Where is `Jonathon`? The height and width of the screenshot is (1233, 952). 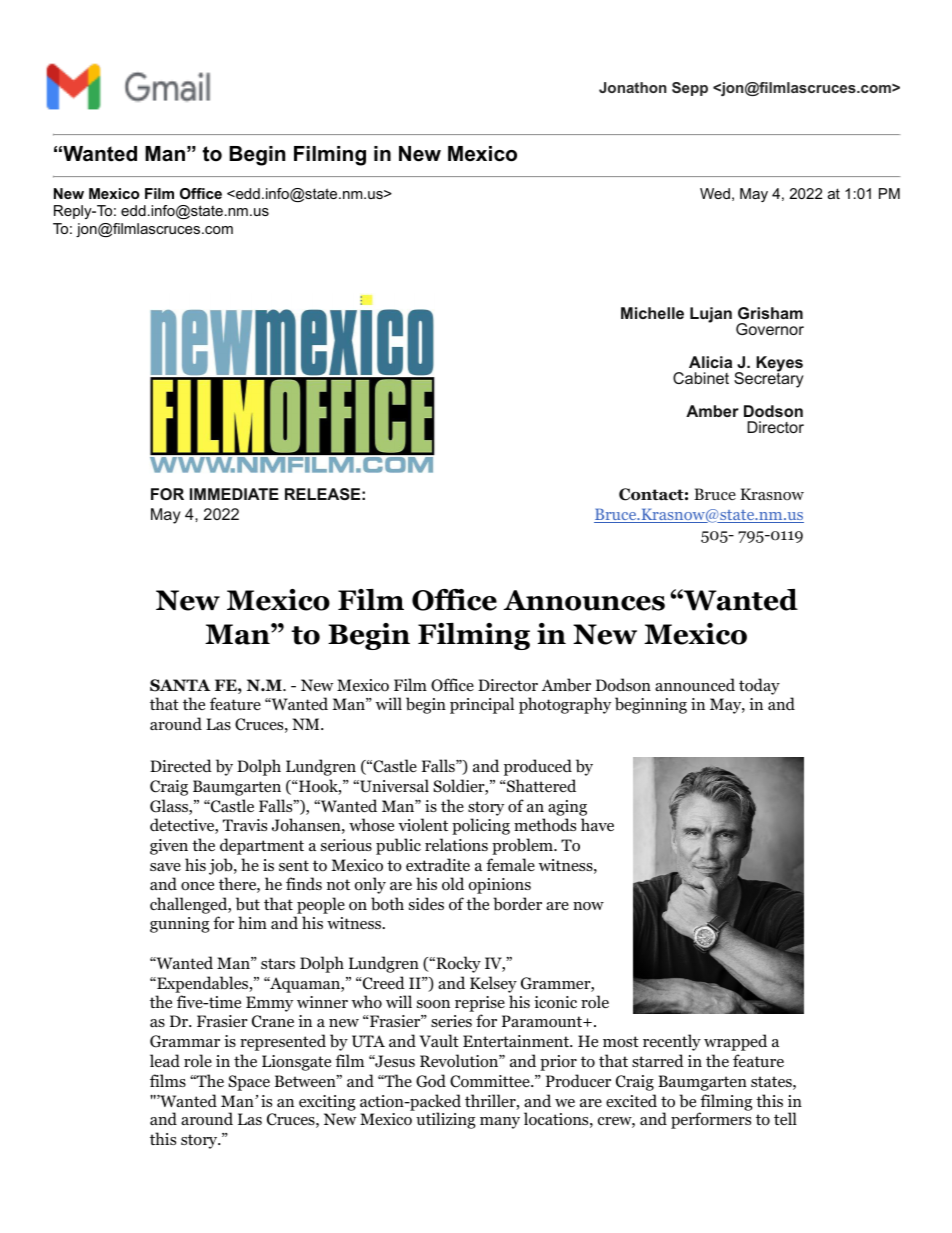
Jonathon is located at coordinates (633, 87).
